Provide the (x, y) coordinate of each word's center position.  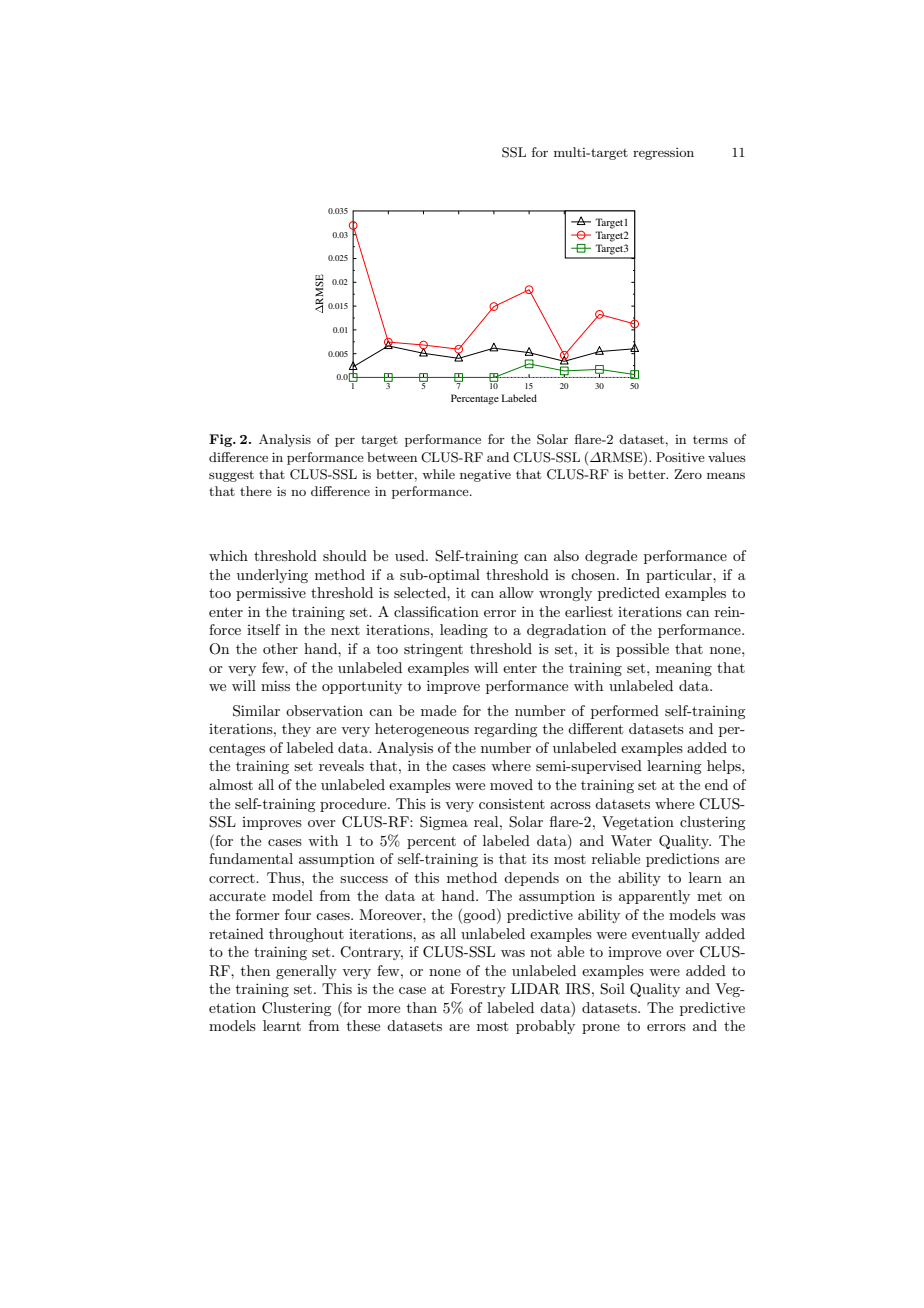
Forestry (478, 990)
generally (306, 972)
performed (625, 712)
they (296, 730)
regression (663, 154)
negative (485, 475)
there (256, 491)
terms (710, 440)
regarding (505, 730)
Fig (222, 440)
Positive (680, 457)
